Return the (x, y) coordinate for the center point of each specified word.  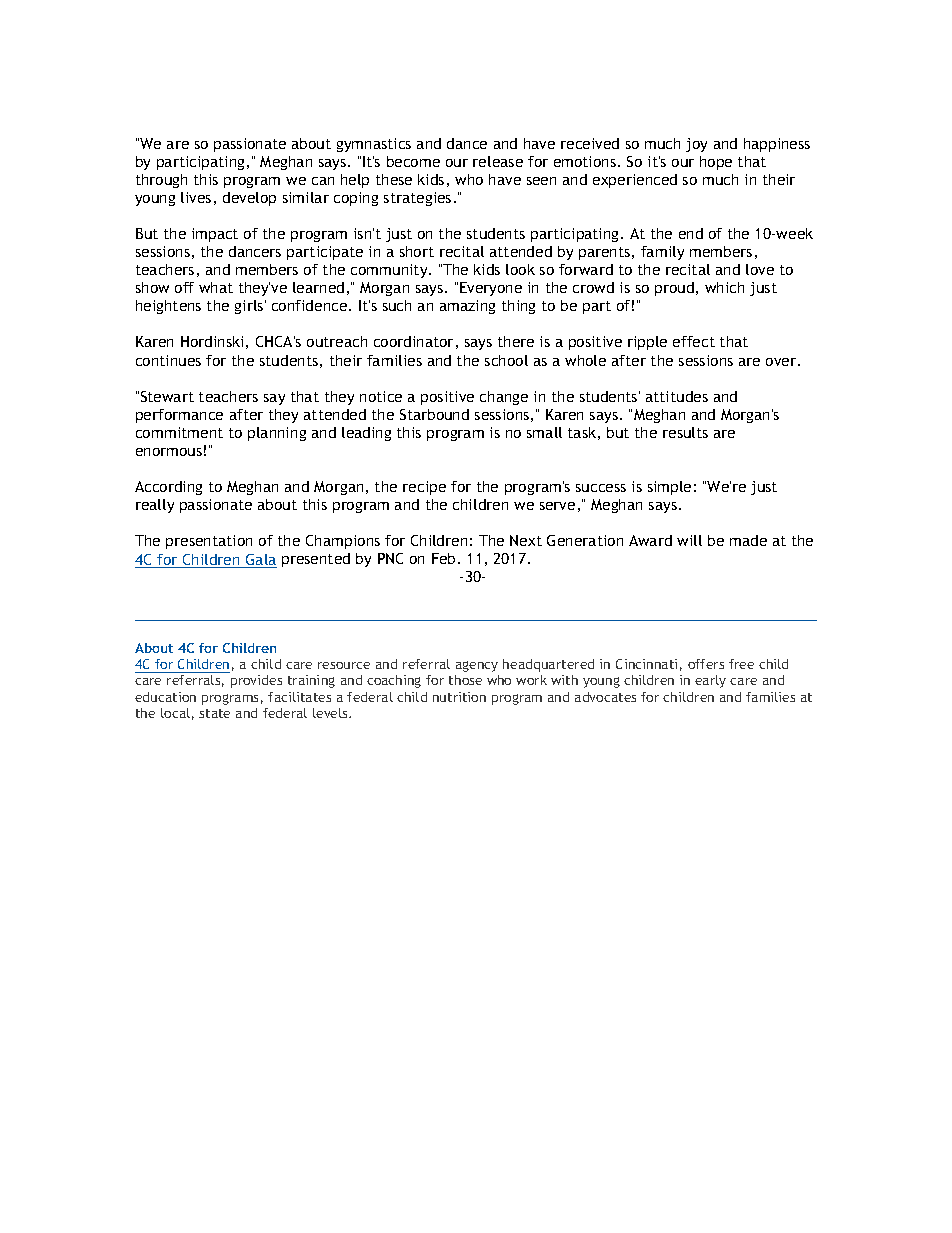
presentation (209, 542)
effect (694, 341)
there (516, 341)
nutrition (459, 697)
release (498, 161)
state (214, 713)
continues (168, 360)
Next (526, 540)
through (161, 181)
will (689, 540)
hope (716, 163)
